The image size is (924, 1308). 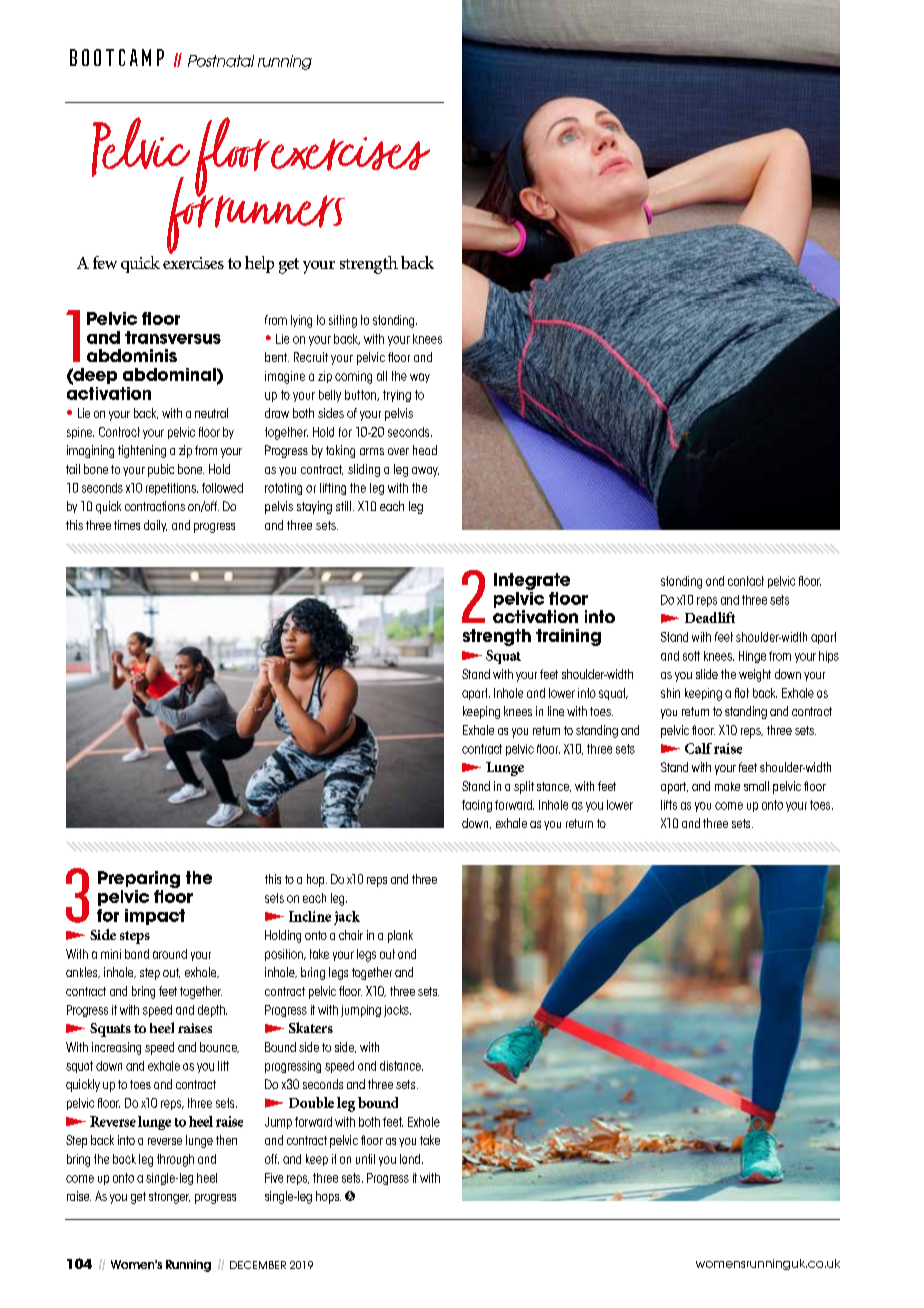 What do you see at coordinates (410, 1159) in the screenshot?
I see `land` at bounding box center [410, 1159].
